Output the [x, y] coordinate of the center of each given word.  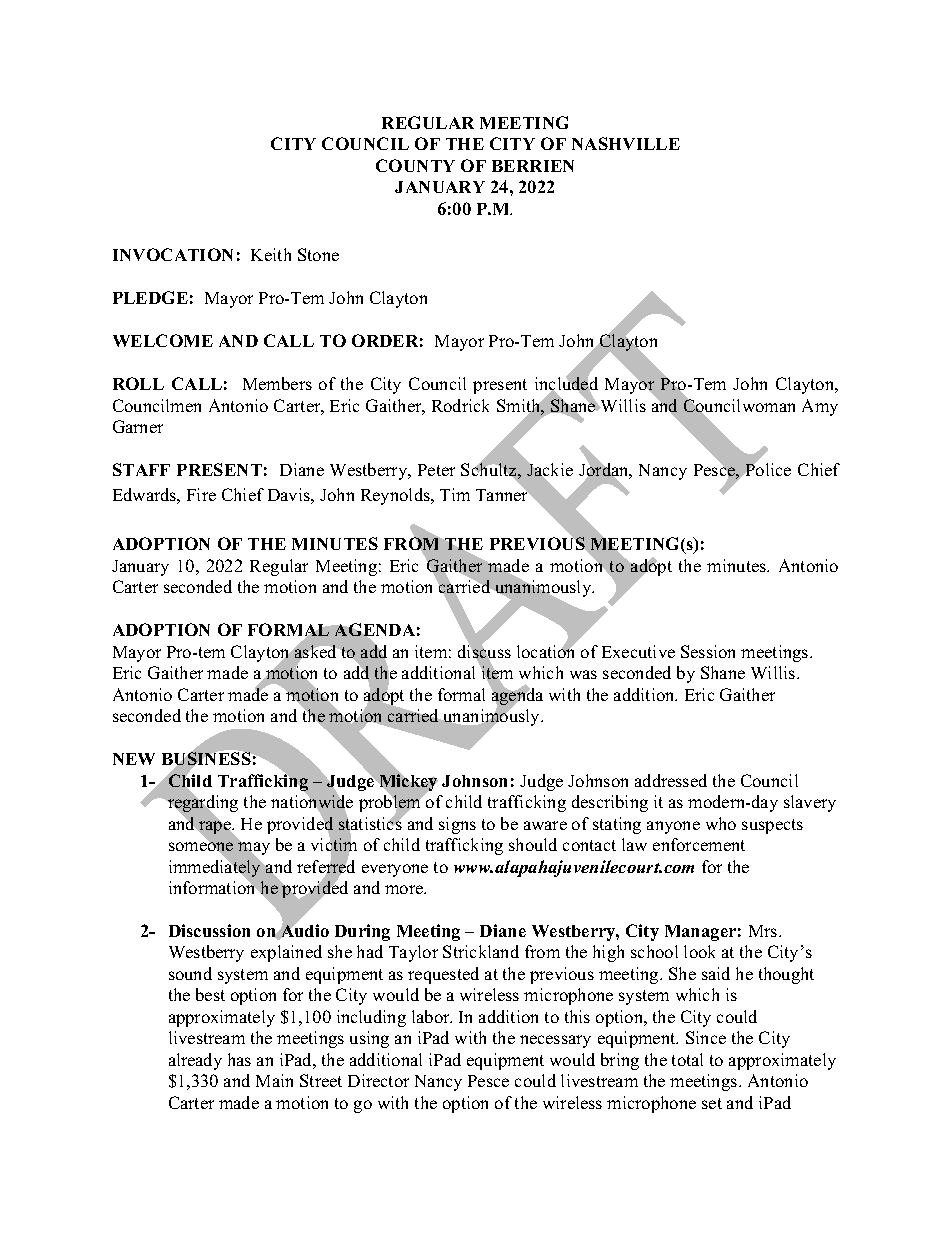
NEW [134, 759]
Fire [201, 494]
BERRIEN [533, 166]
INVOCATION [173, 254]
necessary [555, 1041]
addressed [671, 780]
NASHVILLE [626, 143]
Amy [820, 407]
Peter [436, 470]
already [195, 1061]
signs [457, 825]
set [712, 1103]
